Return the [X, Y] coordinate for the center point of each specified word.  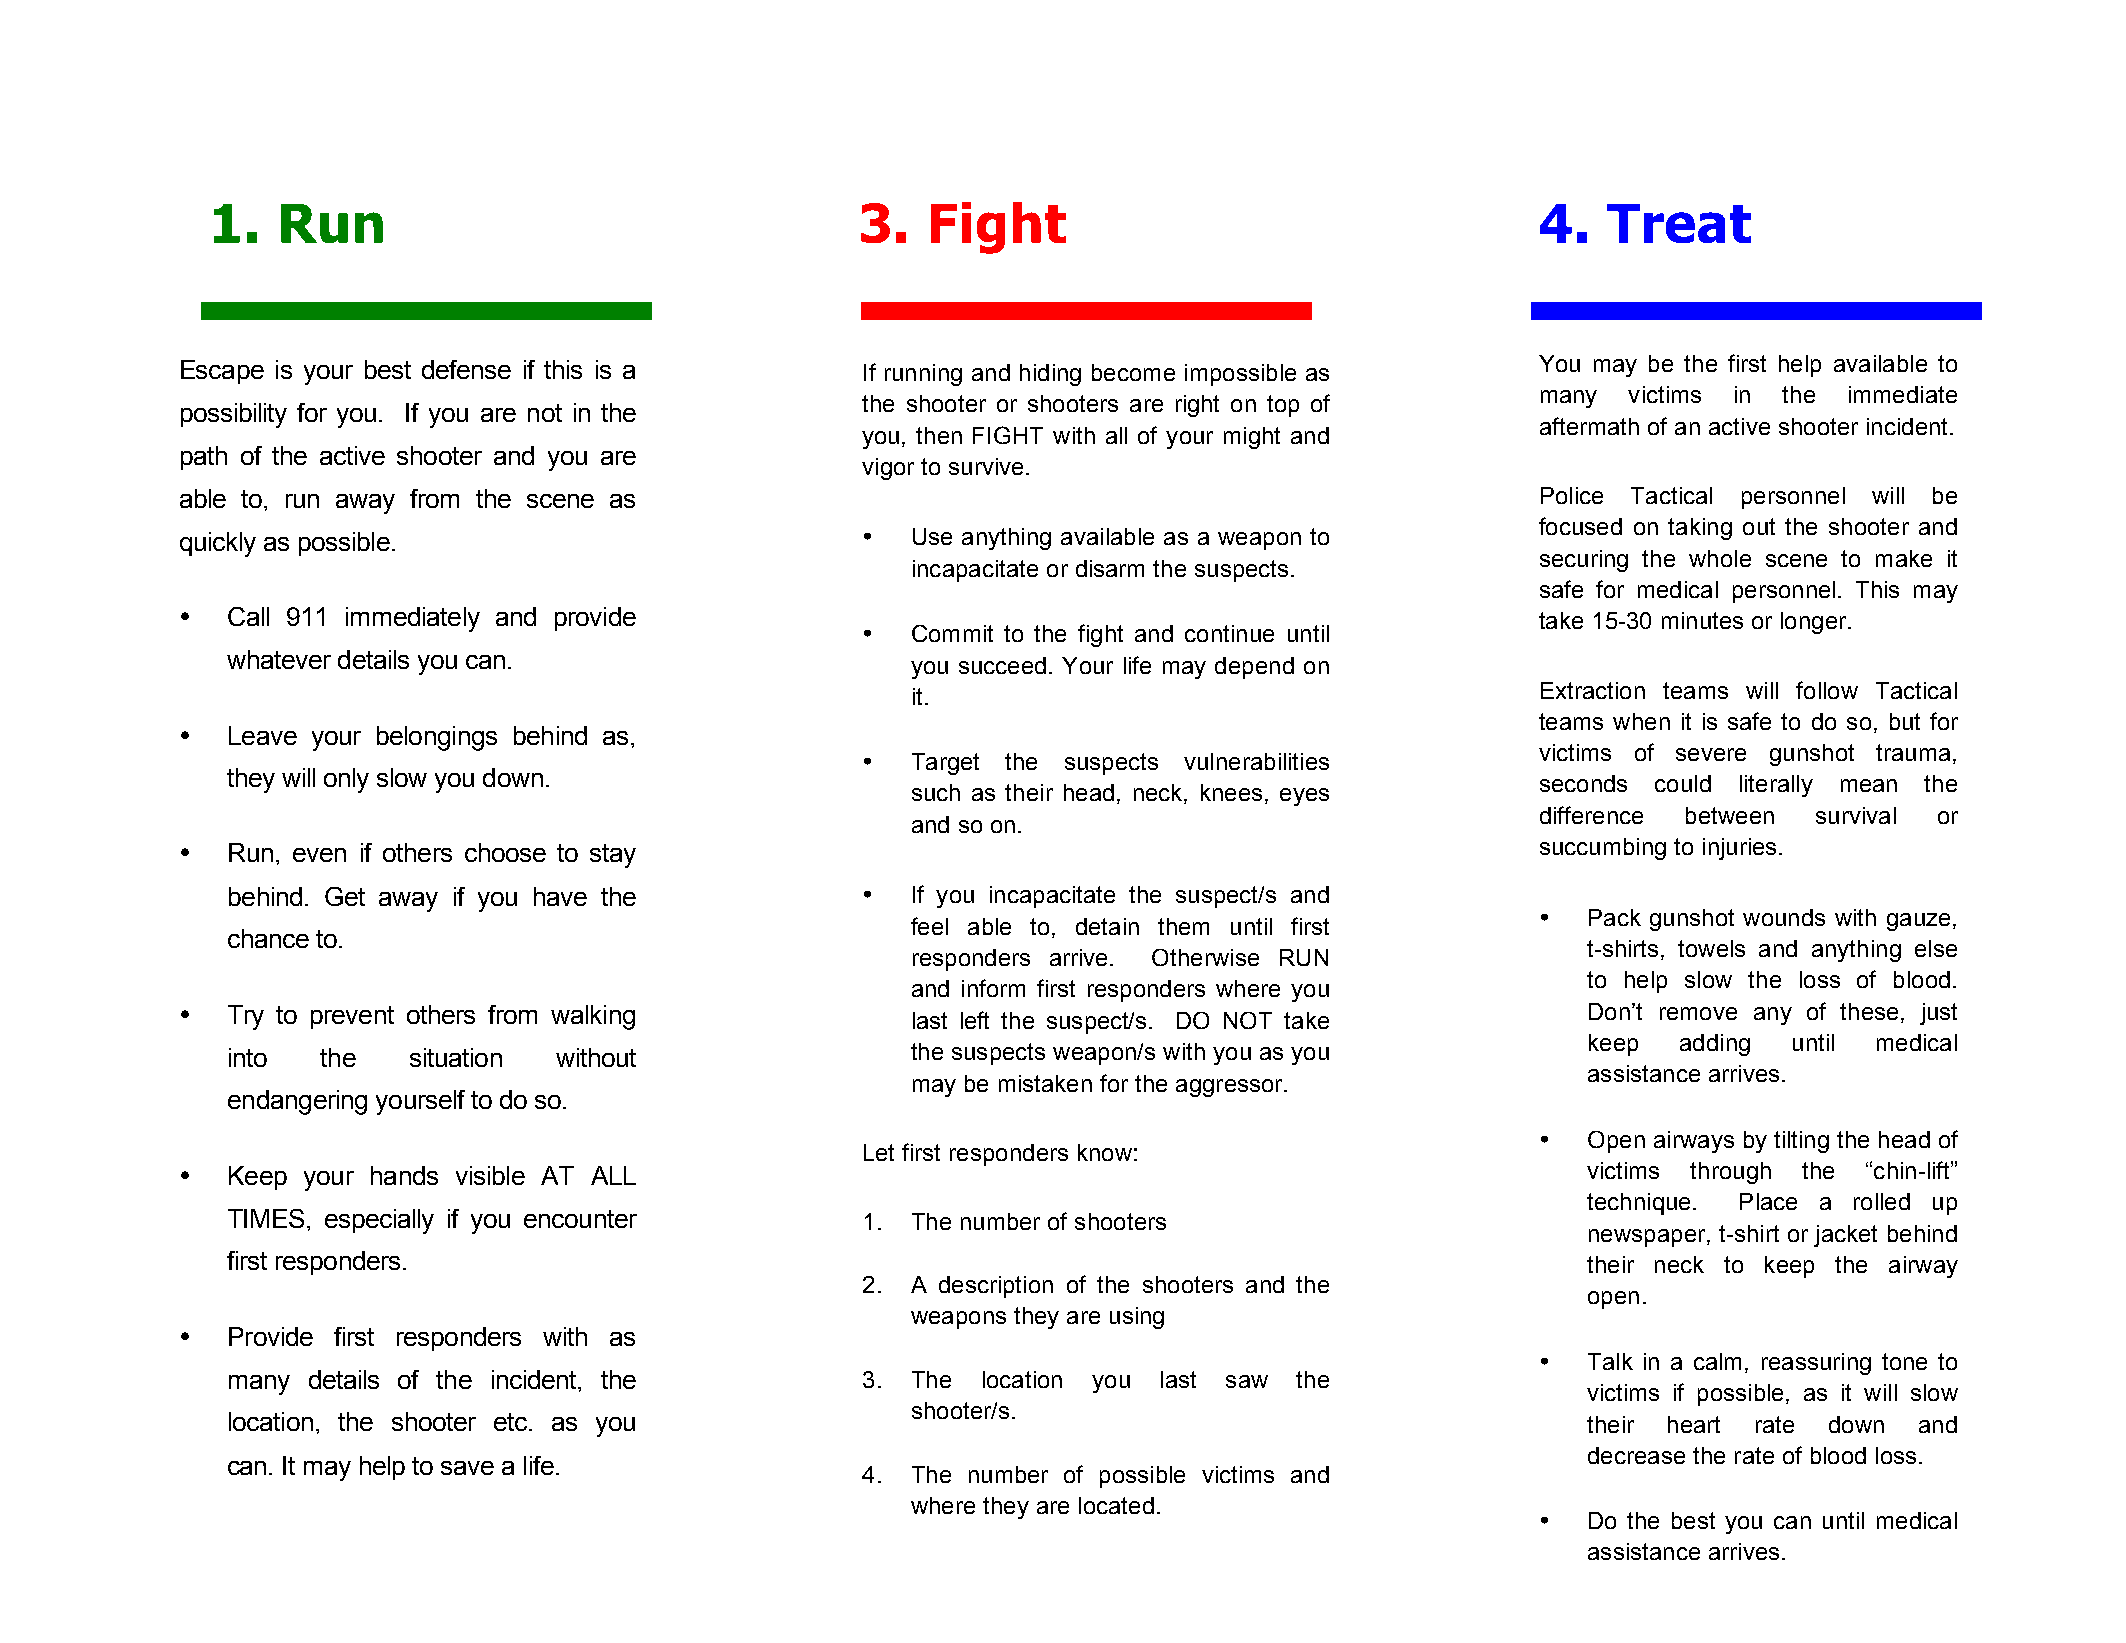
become [1133, 372]
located [1116, 1505]
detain [1107, 926]
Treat [1679, 223]
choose [505, 852]
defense [466, 369]
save [467, 1468]
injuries [1739, 849]
